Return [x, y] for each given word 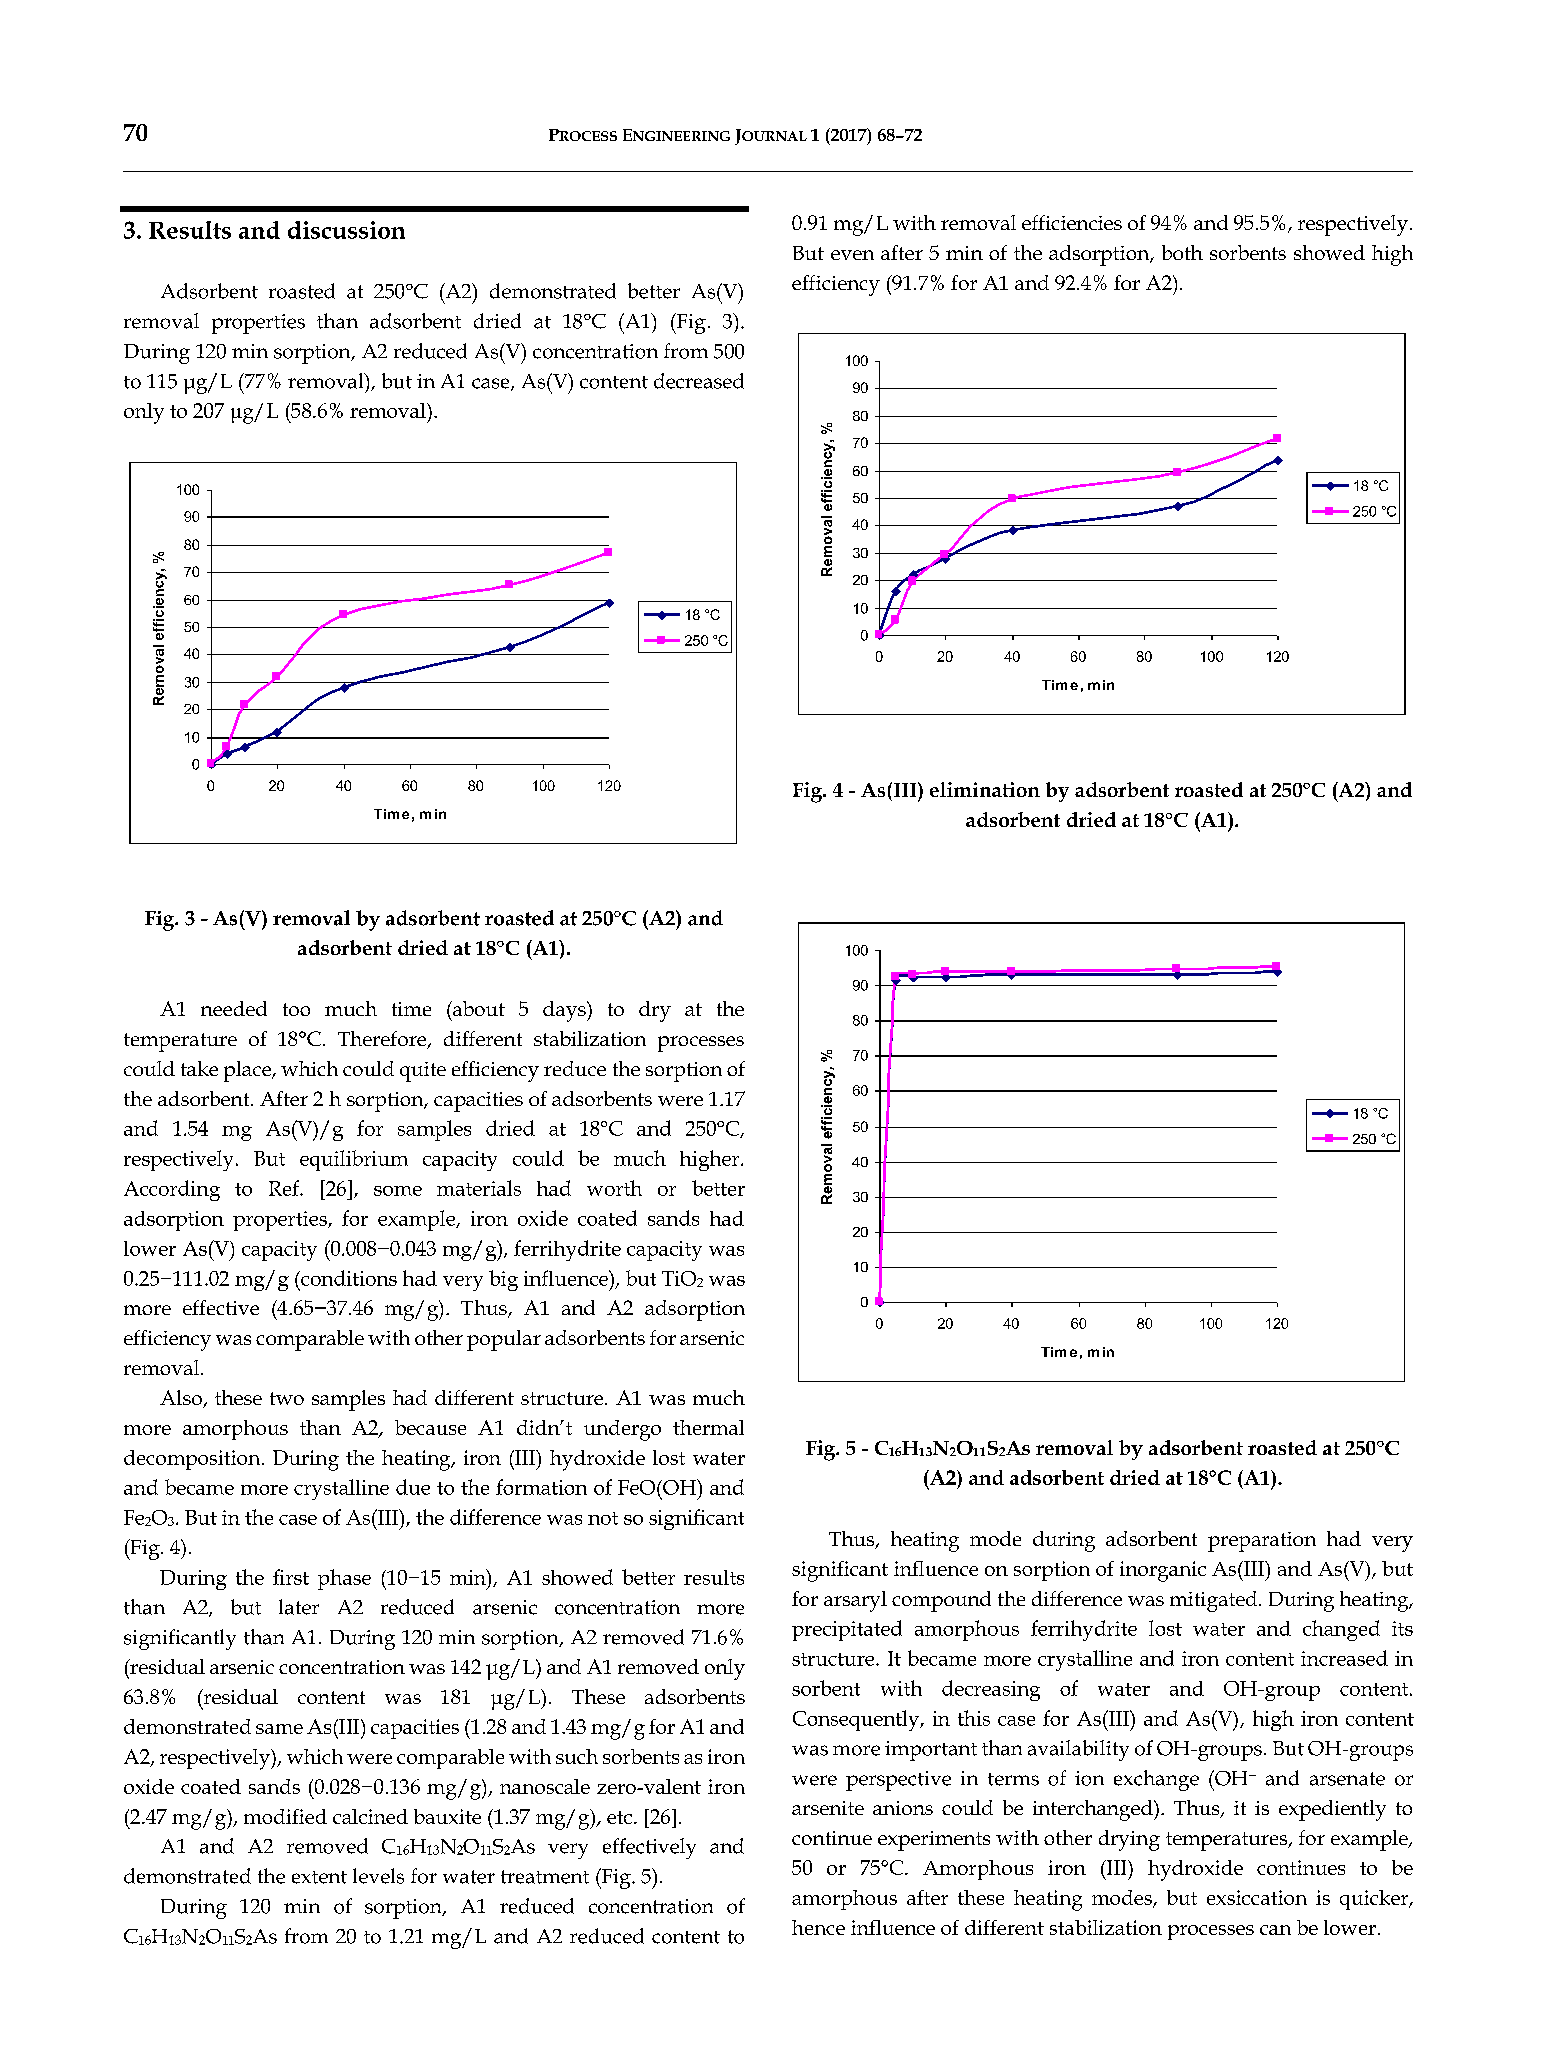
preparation [1262, 1542]
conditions [348, 1278]
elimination [985, 789]
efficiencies [1072, 222]
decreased [699, 381]
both [1182, 252]
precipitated [847, 1630]
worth [614, 1188]
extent [319, 1877]
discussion [346, 230]
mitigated [1215, 1601]
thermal [708, 1427]
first [291, 1577]
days [565, 1011]
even [852, 255]
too [296, 1009]
